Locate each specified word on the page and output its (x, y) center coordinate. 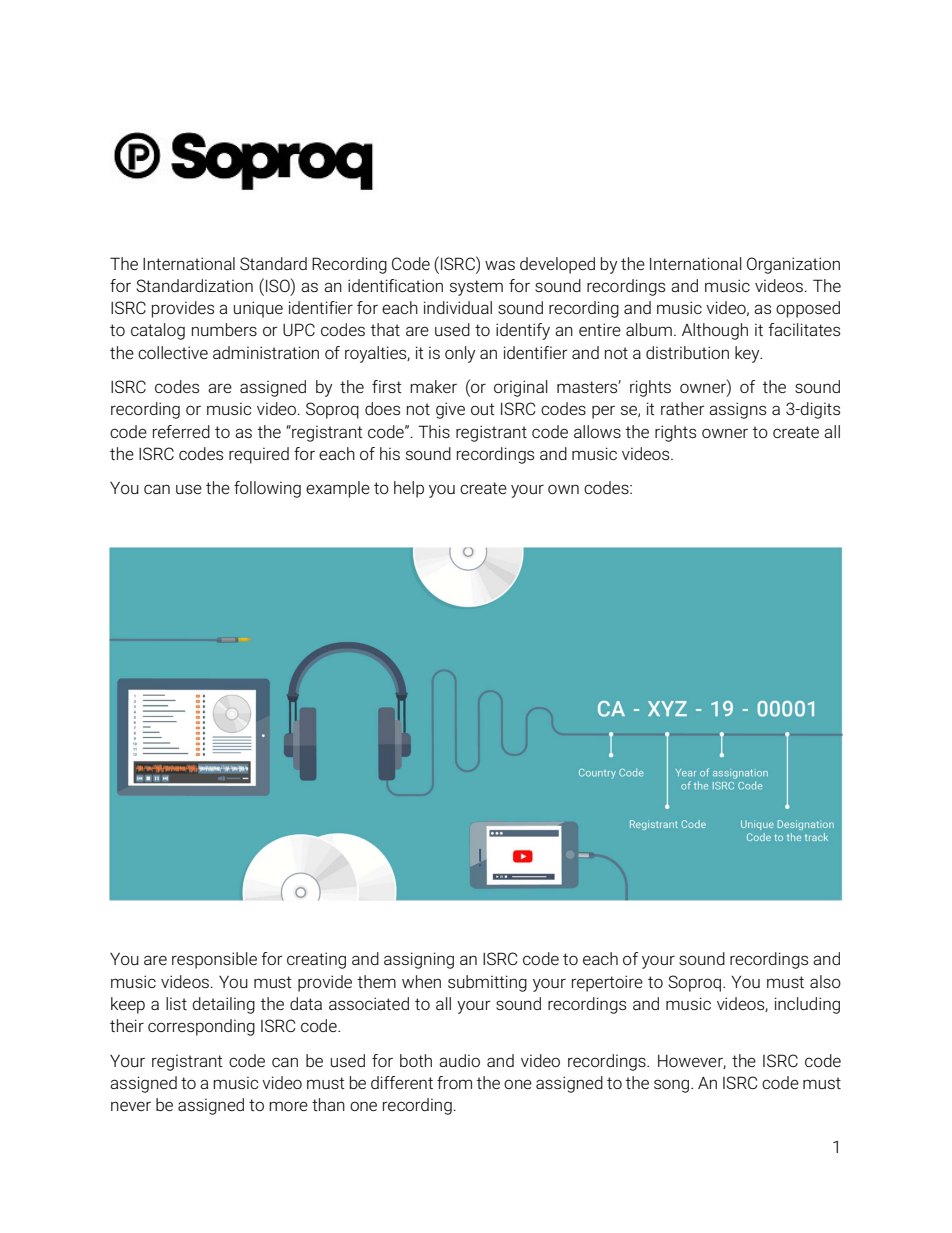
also (825, 981)
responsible (214, 960)
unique (258, 309)
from (454, 1082)
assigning (419, 960)
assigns (737, 410)
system (476, 288)
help (409, 489)
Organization (793, 265)
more (288, 1106)
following (267, 489)
